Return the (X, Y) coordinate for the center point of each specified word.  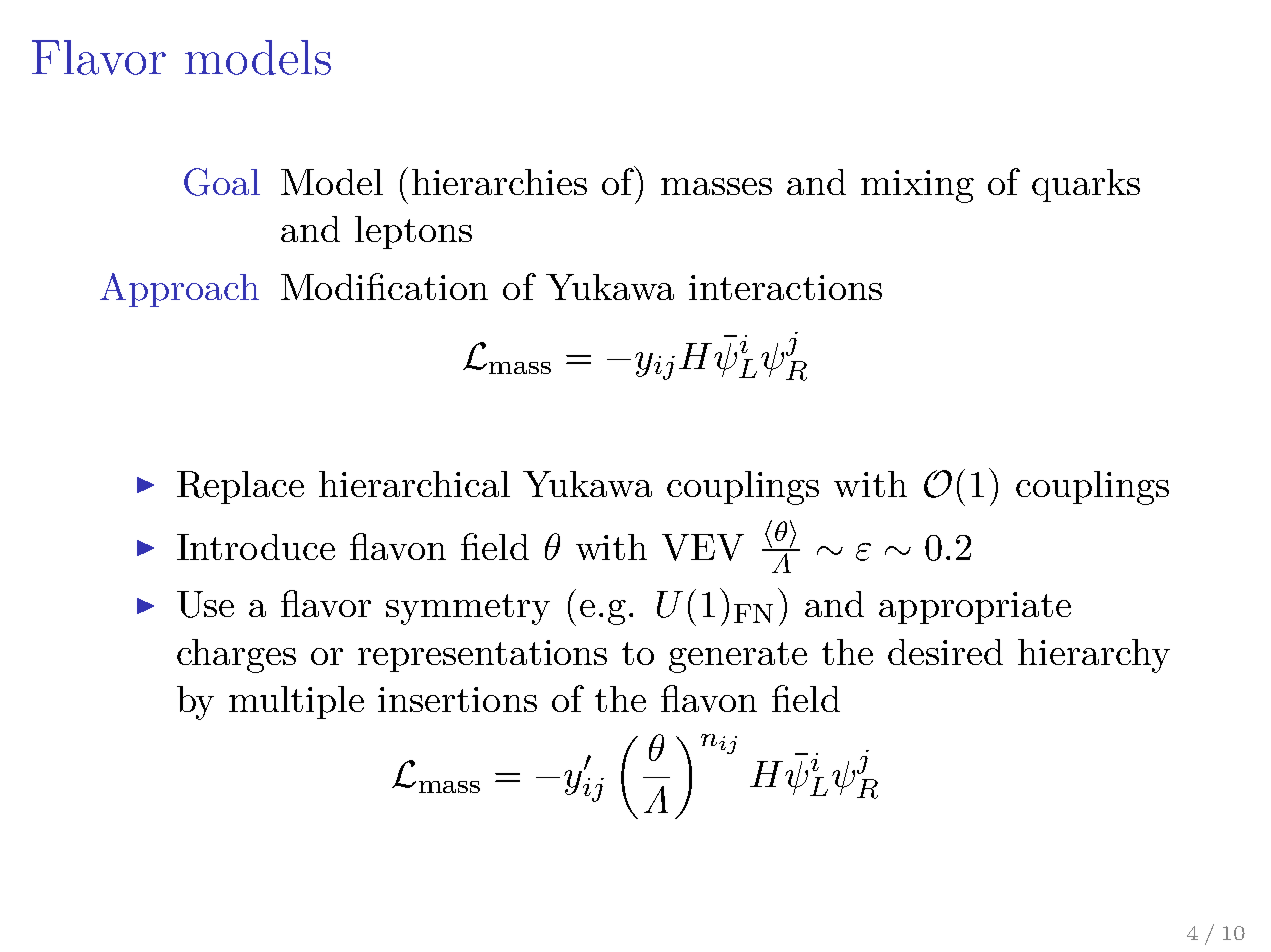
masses (716, 186)
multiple (296, 702)
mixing (917, 186)
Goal (222, 182)
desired (945, 652)
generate (738, 657)
